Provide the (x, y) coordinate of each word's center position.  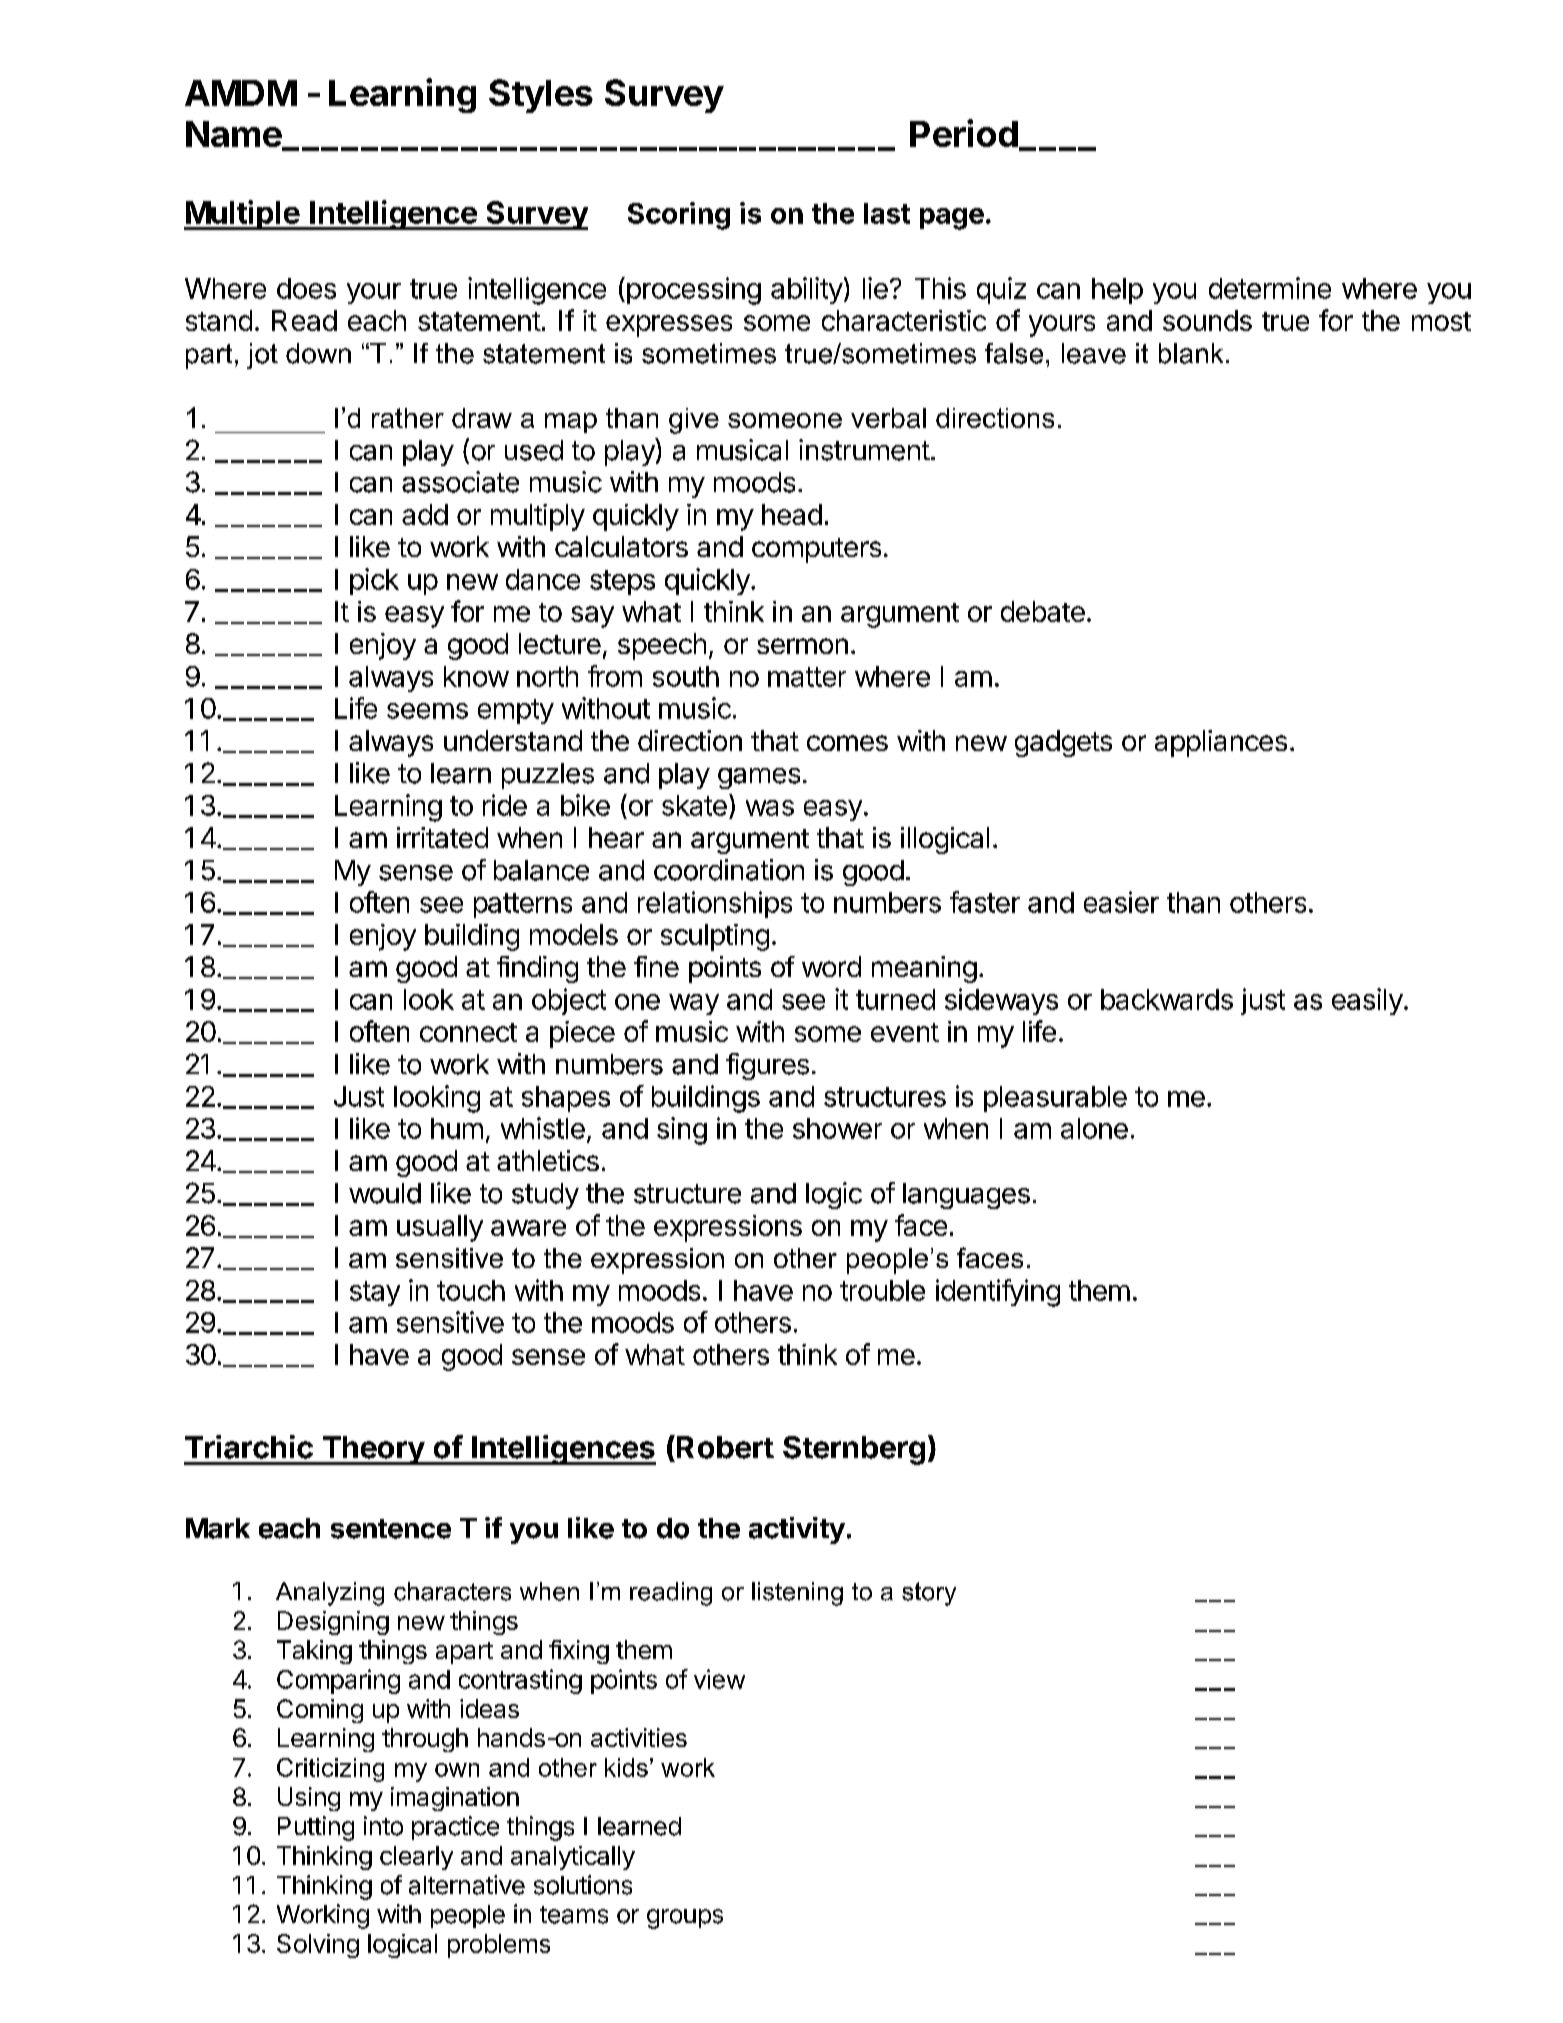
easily (1367, 1001)
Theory (373, 1450)
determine (1270, 288)
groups (685, 1919)
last (887, 213)
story (929, 1594)
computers (816, 550)
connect (468, 1032)
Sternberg (854, 1450)
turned (895, 999)
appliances (1221, 743)
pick (374, 581)
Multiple (242, 215)
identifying (998, 1293)
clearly (416, 1858)
